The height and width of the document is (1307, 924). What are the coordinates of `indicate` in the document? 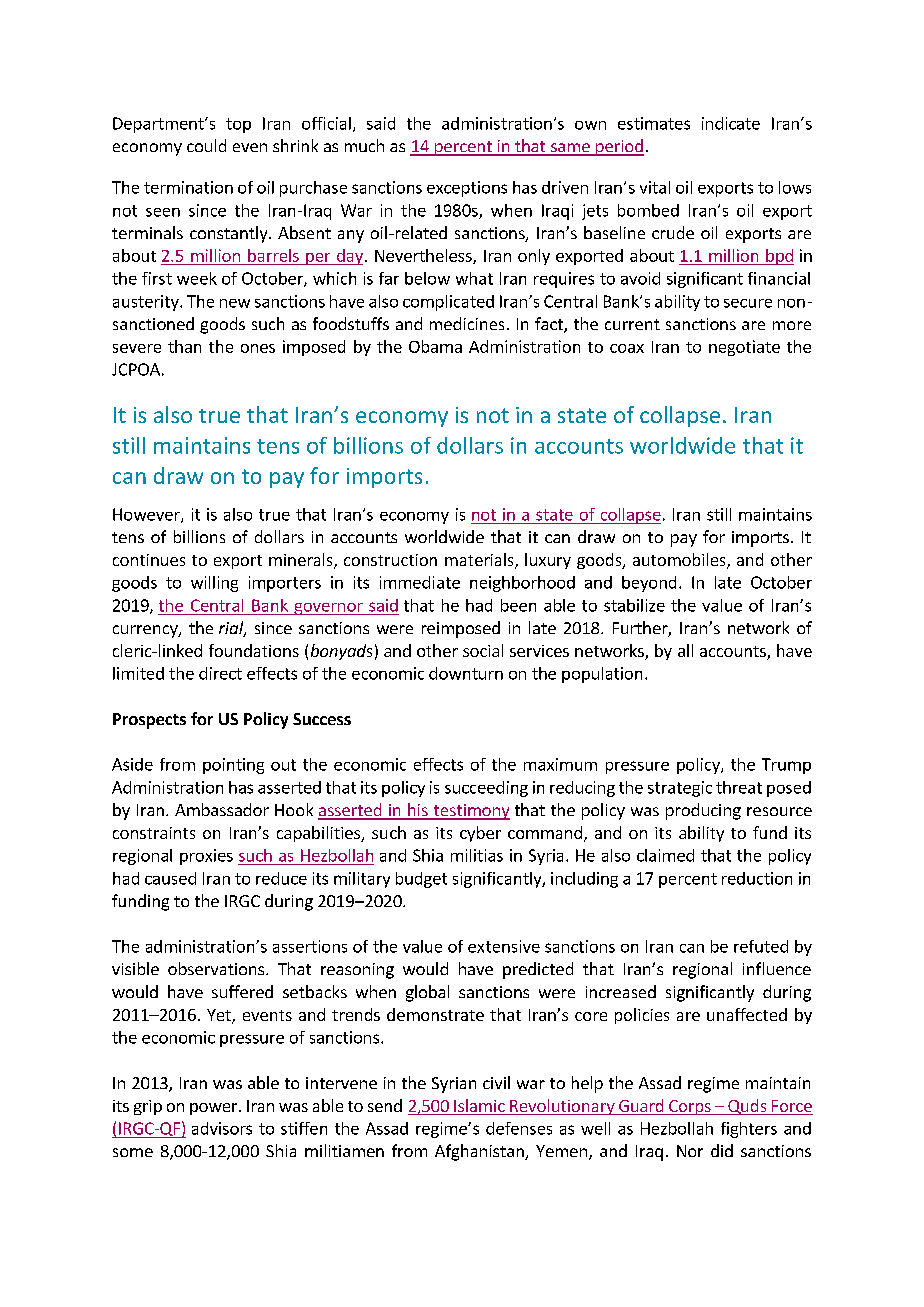 It's located at (731, 123).
